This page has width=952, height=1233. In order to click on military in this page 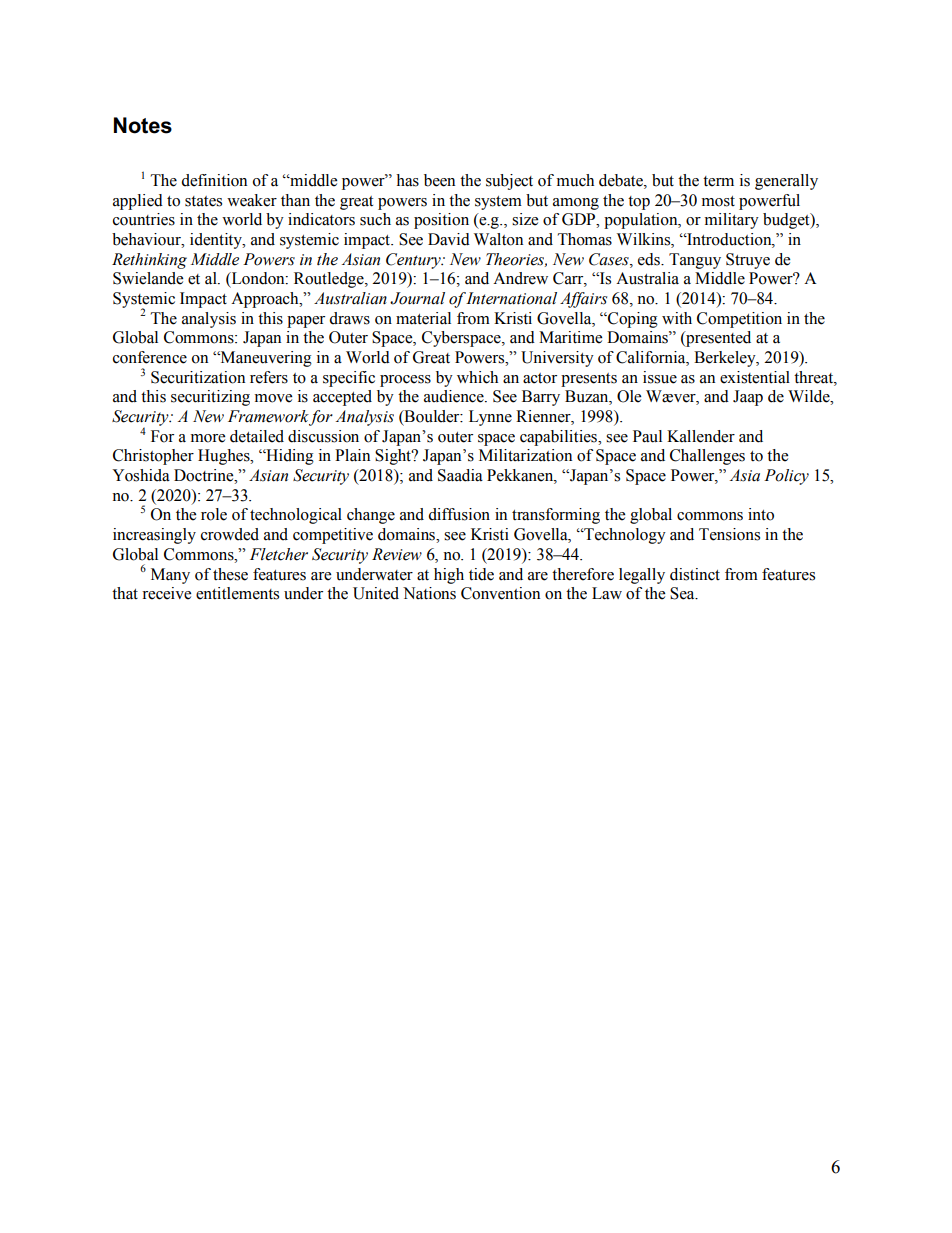, I will do `click(732, 221)`.
